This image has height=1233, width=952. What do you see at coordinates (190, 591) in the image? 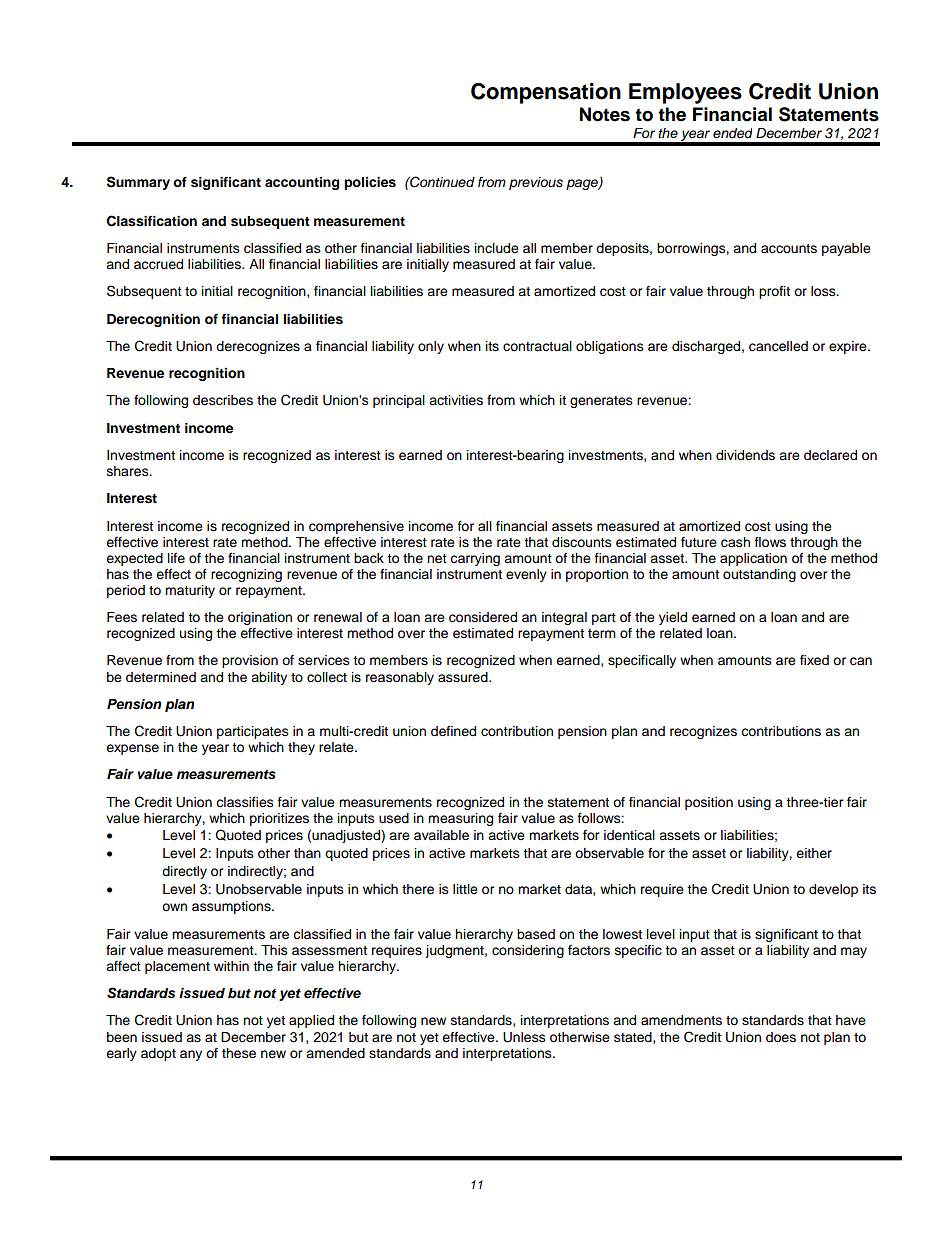
I see `maturity` at bounding box center [190, 591].
